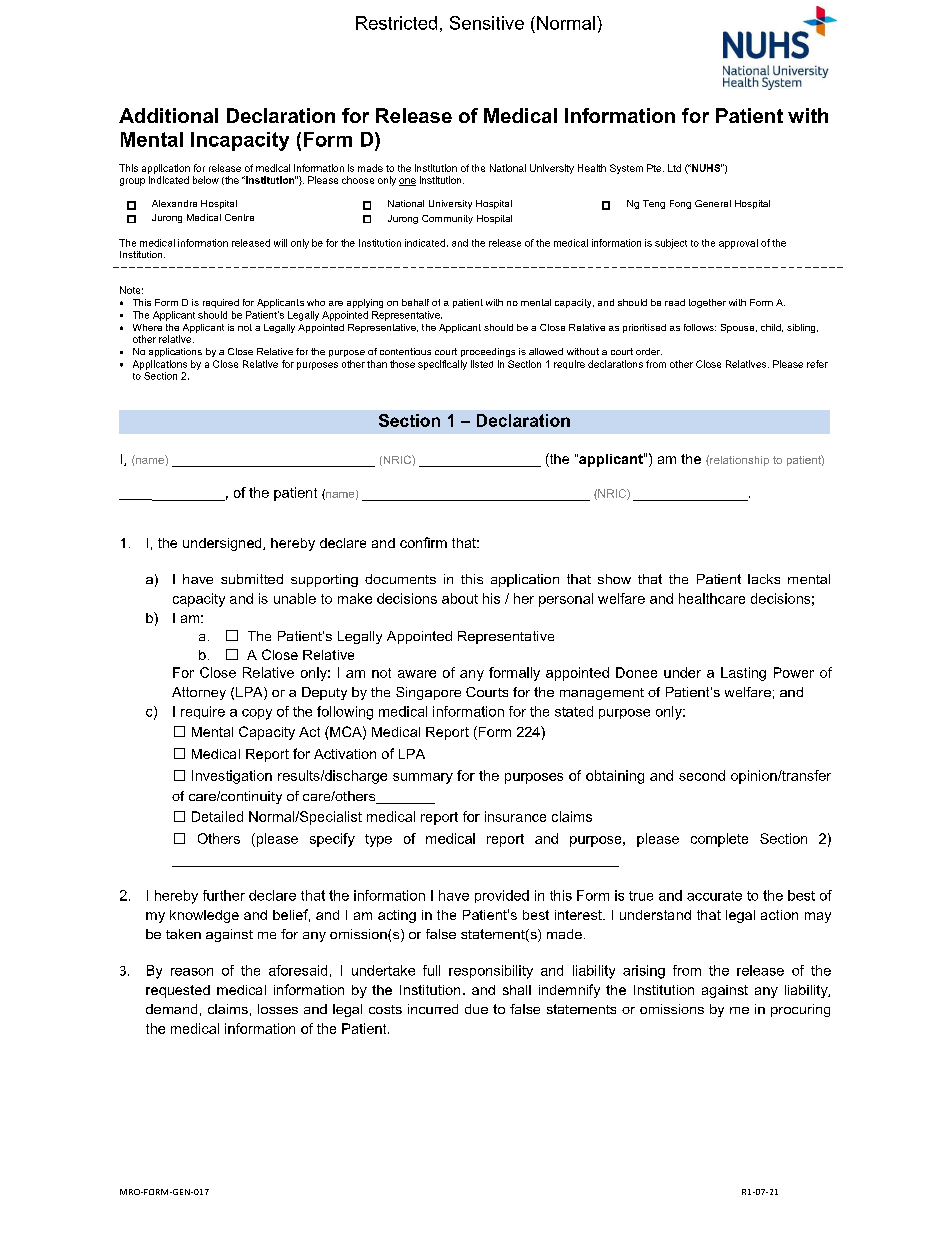 This screenshot has width=952, height=1233. Describe the element at coordinates (280, 243) in the screenshot. I see `will` at that location.
